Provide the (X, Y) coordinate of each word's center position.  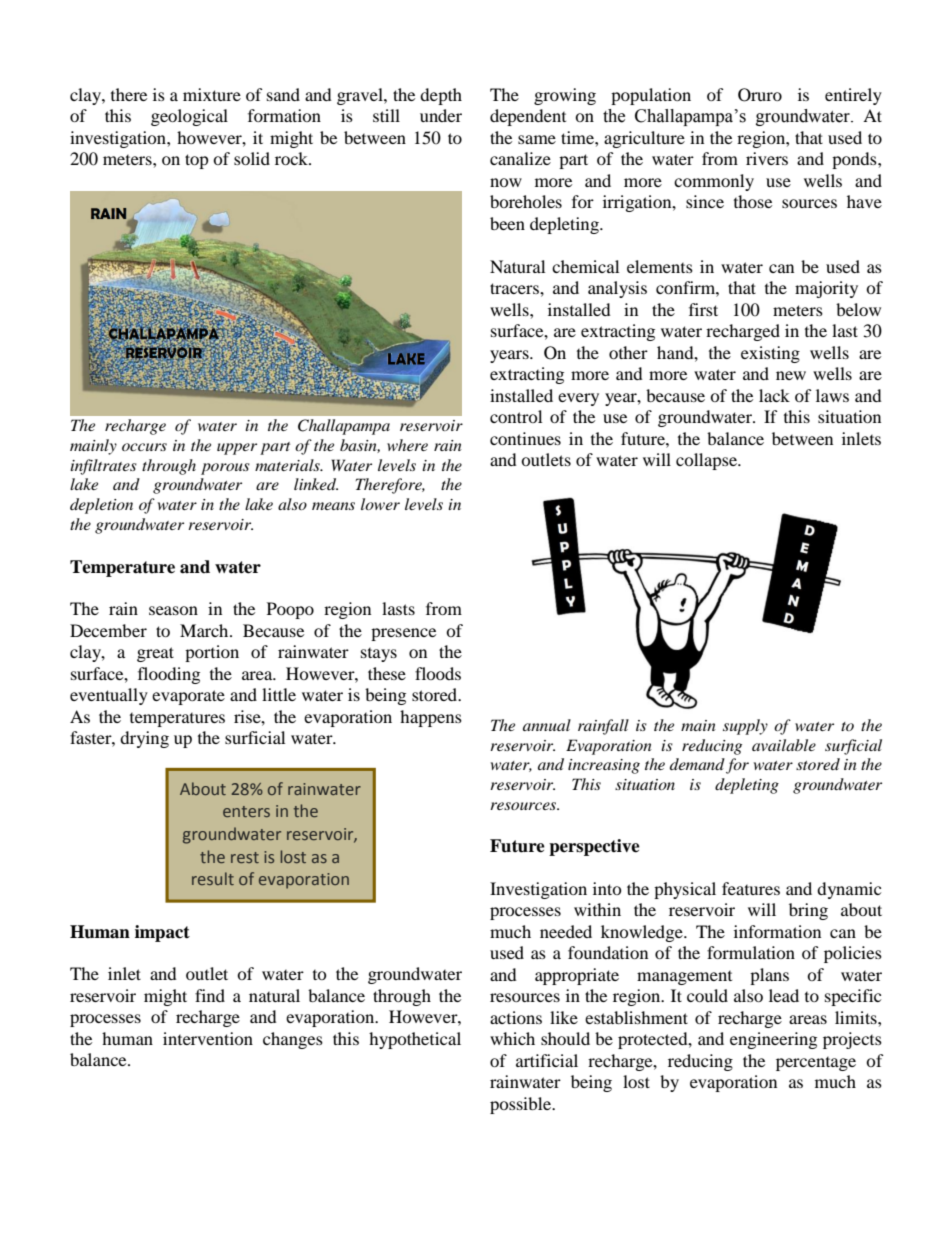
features (751, 888)
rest (245, 857)
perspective (594, 847)
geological (189, 117)
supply (745, 727)
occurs (144, 447)
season (173, 610)
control (516, 416)
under (441, 115)
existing (770, 354)
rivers (767, 158)
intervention (208, 1038)
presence (403, 634)
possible (521, 1105)
